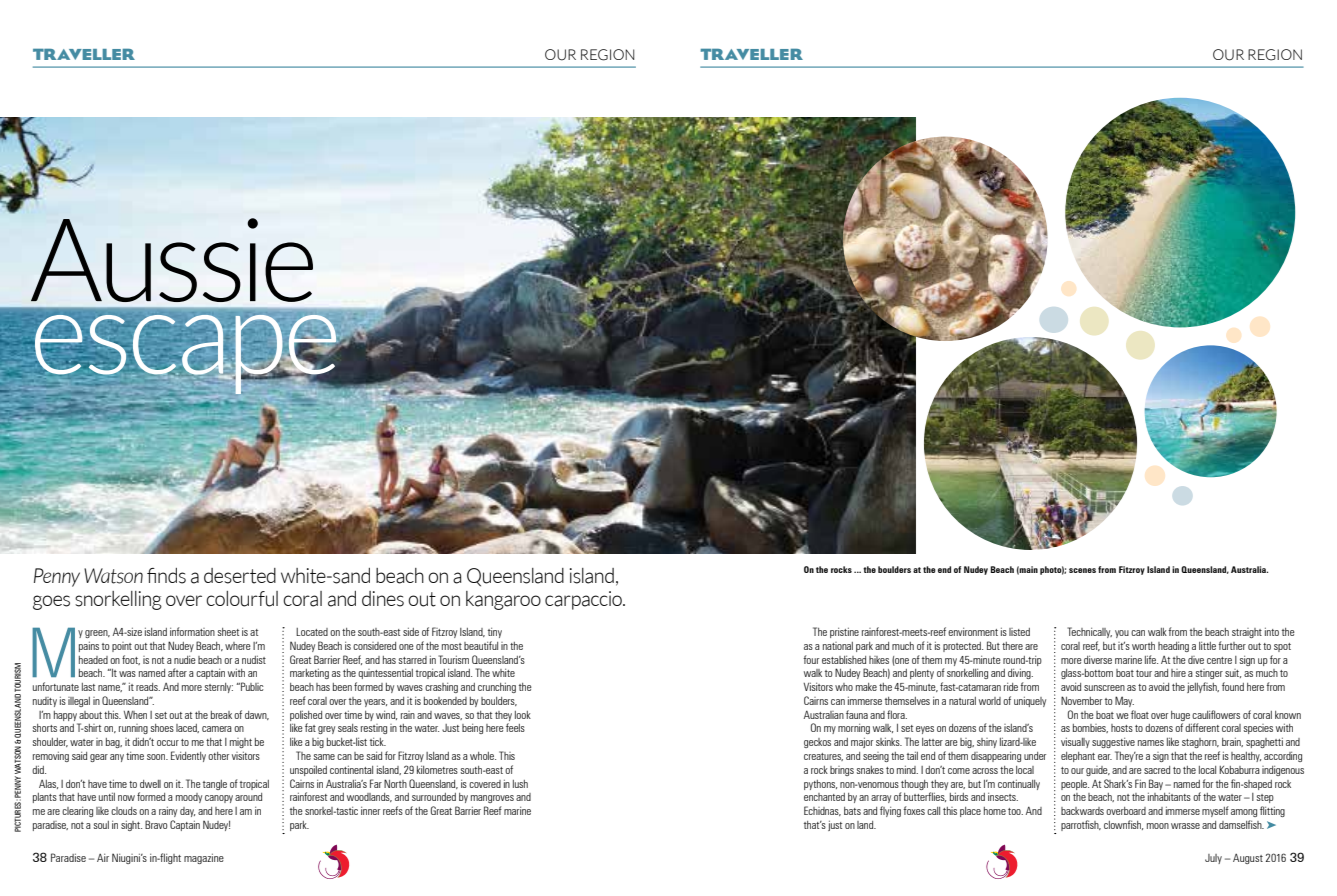 Image resolution: width=1337 pixels, height=896 pixels. What do you see at coordinates (811, 659) in the document?
I see `four` at bounding box center [811, 659].
